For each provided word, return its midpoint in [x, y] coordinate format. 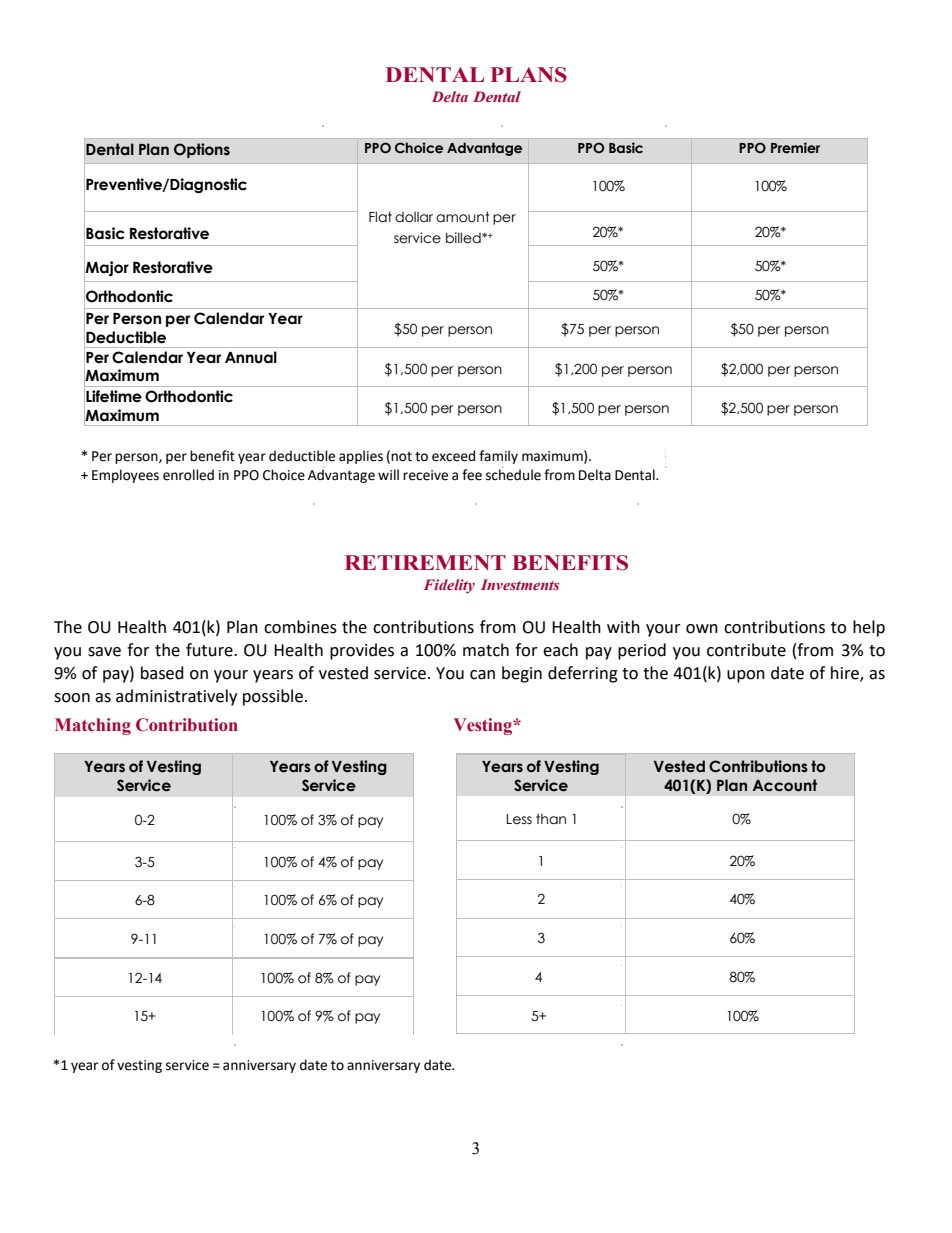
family [498, 457]
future [210, 650]
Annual [251, 357]
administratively [176, 697]
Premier [795, 147]
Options [202, 150]
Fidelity [449, 586]
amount [463, 217]
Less [519, 819]
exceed [453, 456]
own [702, 629]
